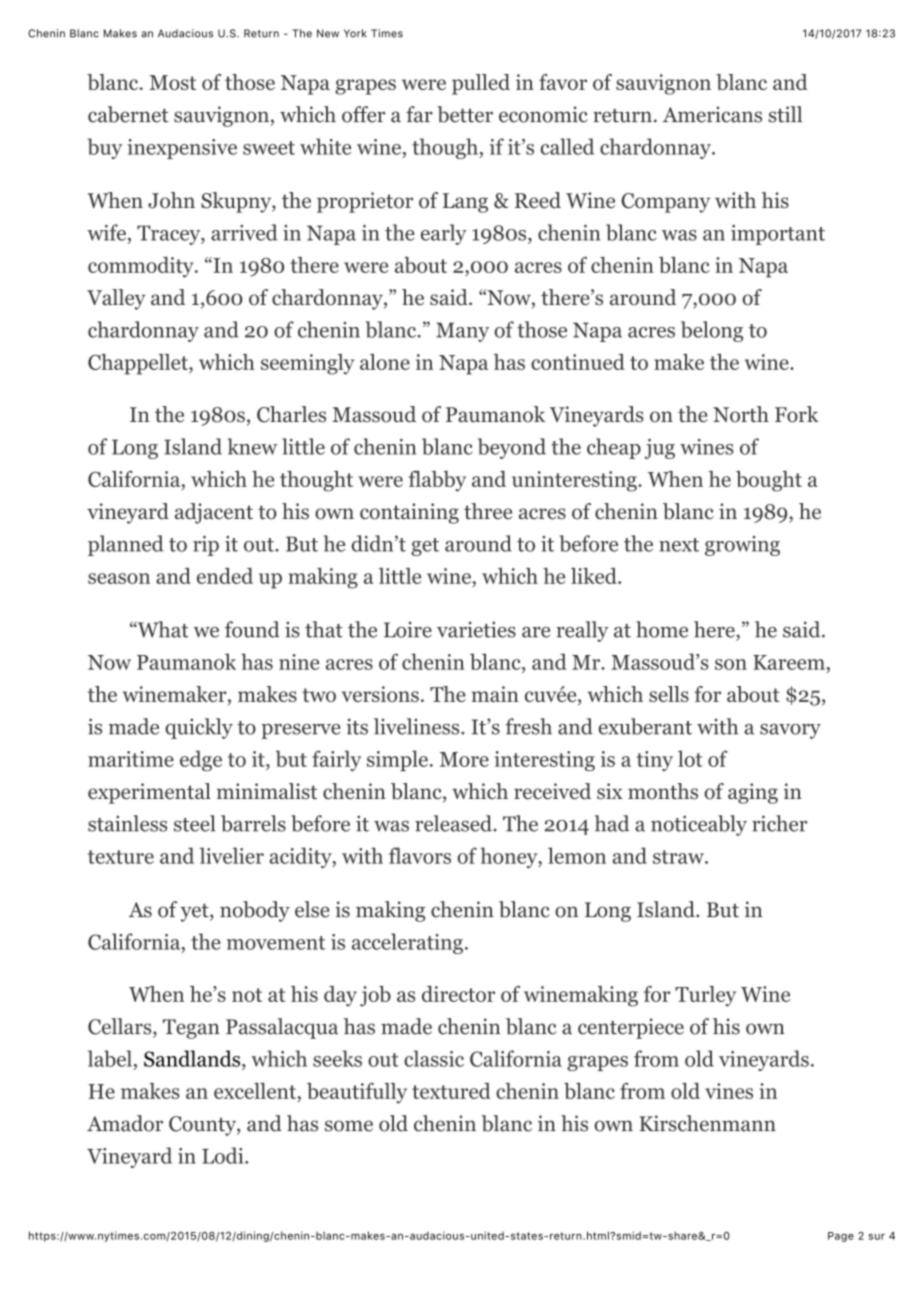 The width and height of the screenshot is (924, 1308). Describe the element at coordinates (789, 662) in the screenshot. I see `Kareem` at that location.
